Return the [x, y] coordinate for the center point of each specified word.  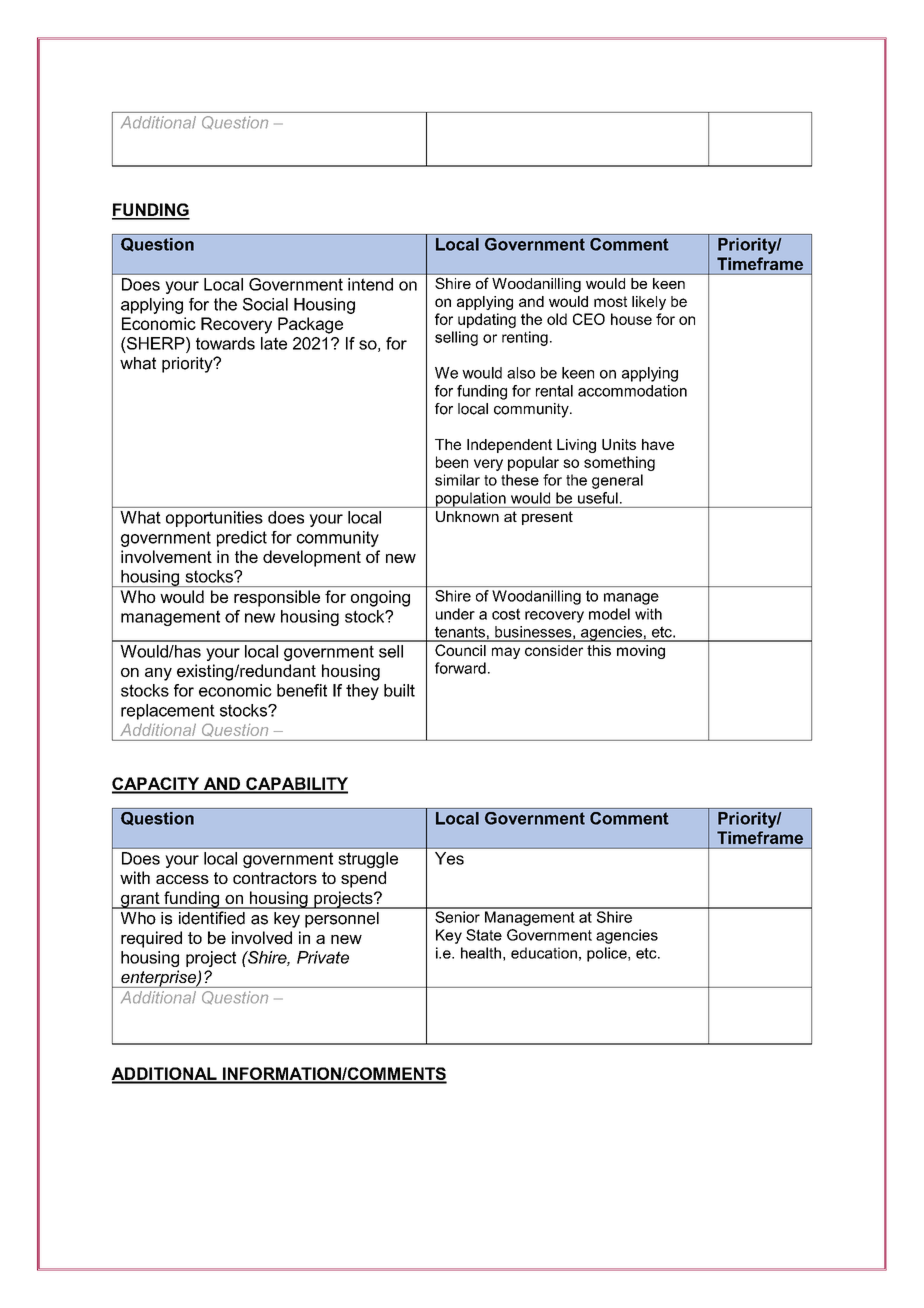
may [506, 653]
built [399, 690]
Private [323, 957]
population [470, 500]
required [151, 939]
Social [265, 304]
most [610, 301]
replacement [168, 712]
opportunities [214, 519]
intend [370, 284]
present [547, 518]
